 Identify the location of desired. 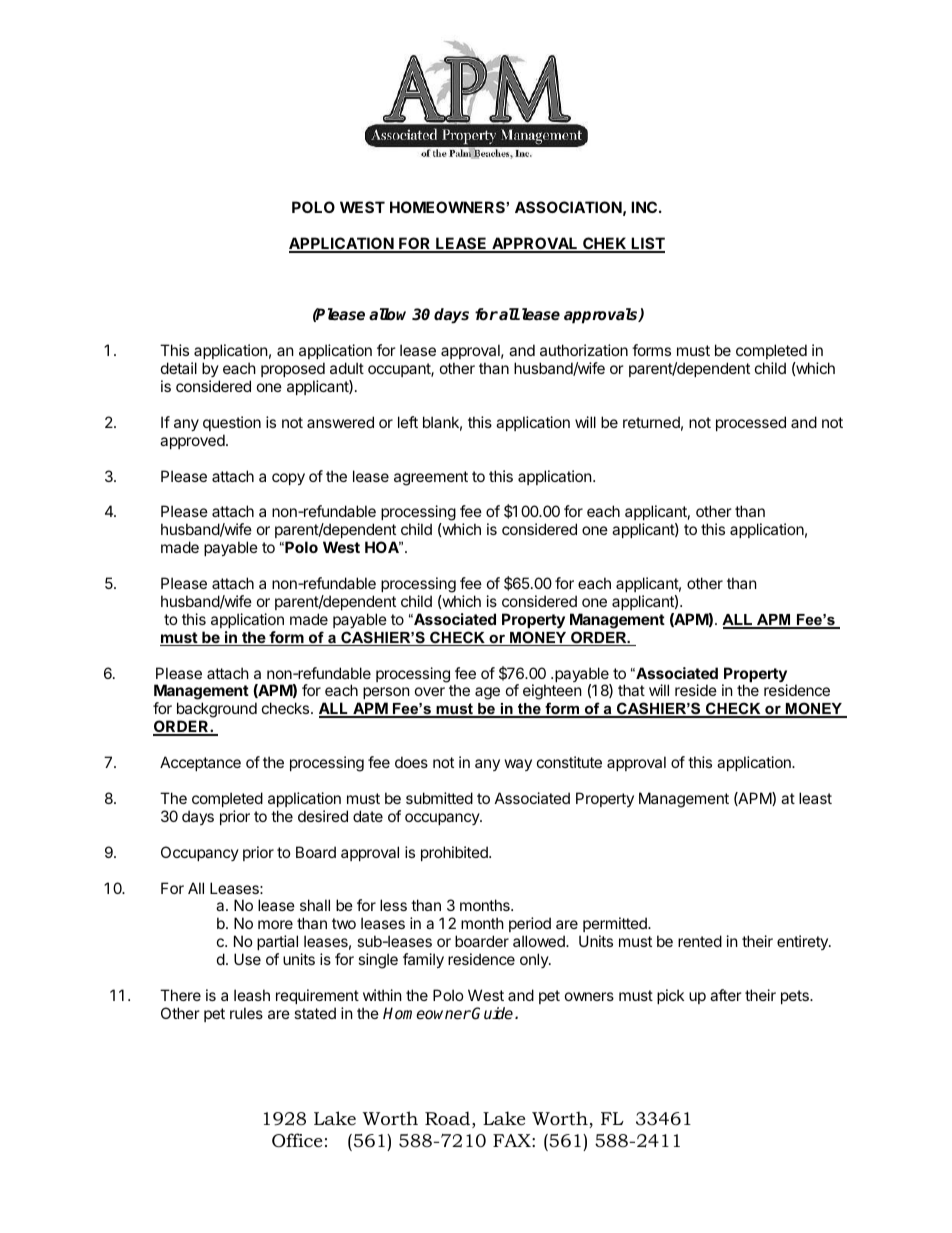
(323, 816).
